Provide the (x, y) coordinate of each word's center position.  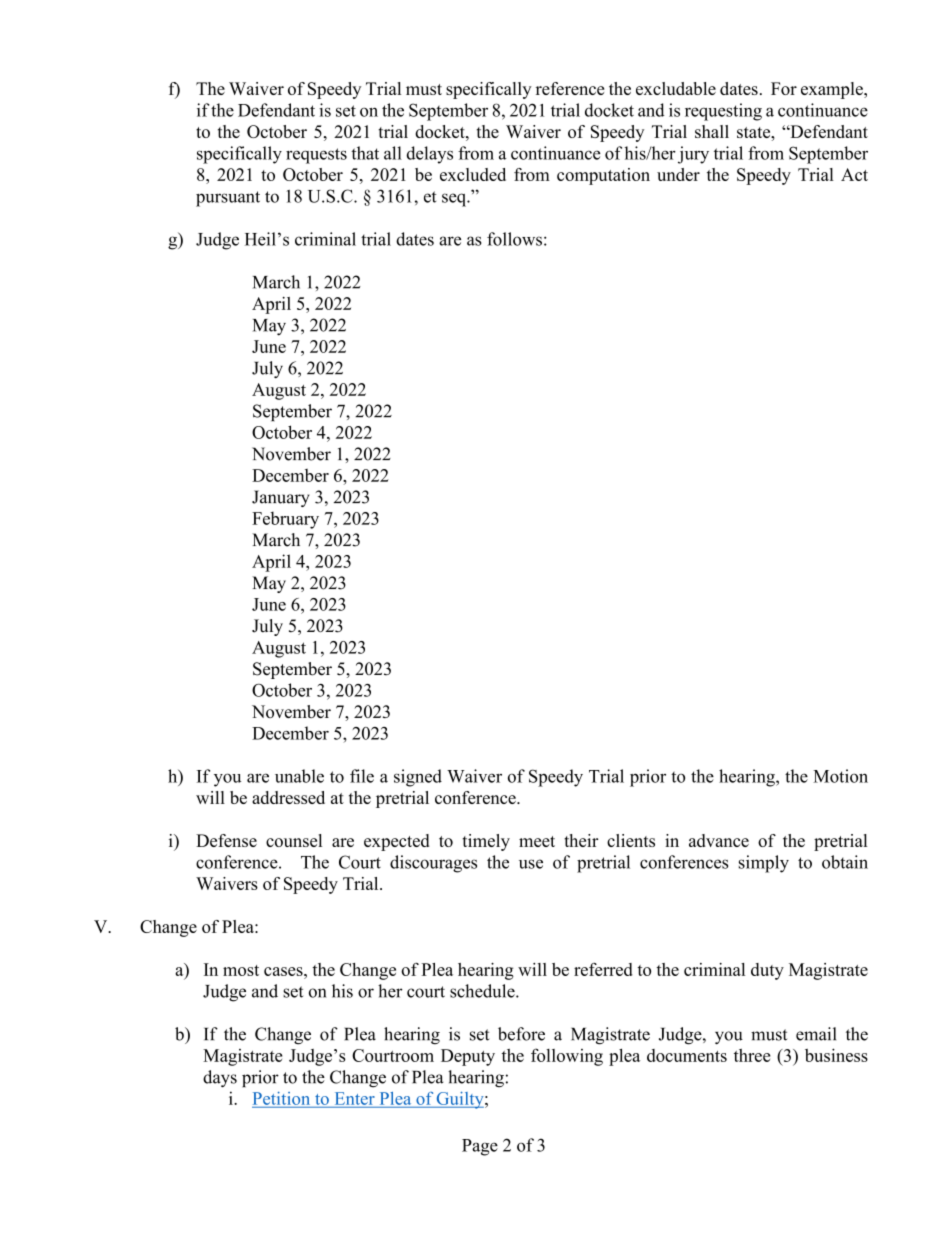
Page (480, 1147)
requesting (723, 112)
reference (570, 88)
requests (316, 156)
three (752, 1055)
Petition (281, 1098)
